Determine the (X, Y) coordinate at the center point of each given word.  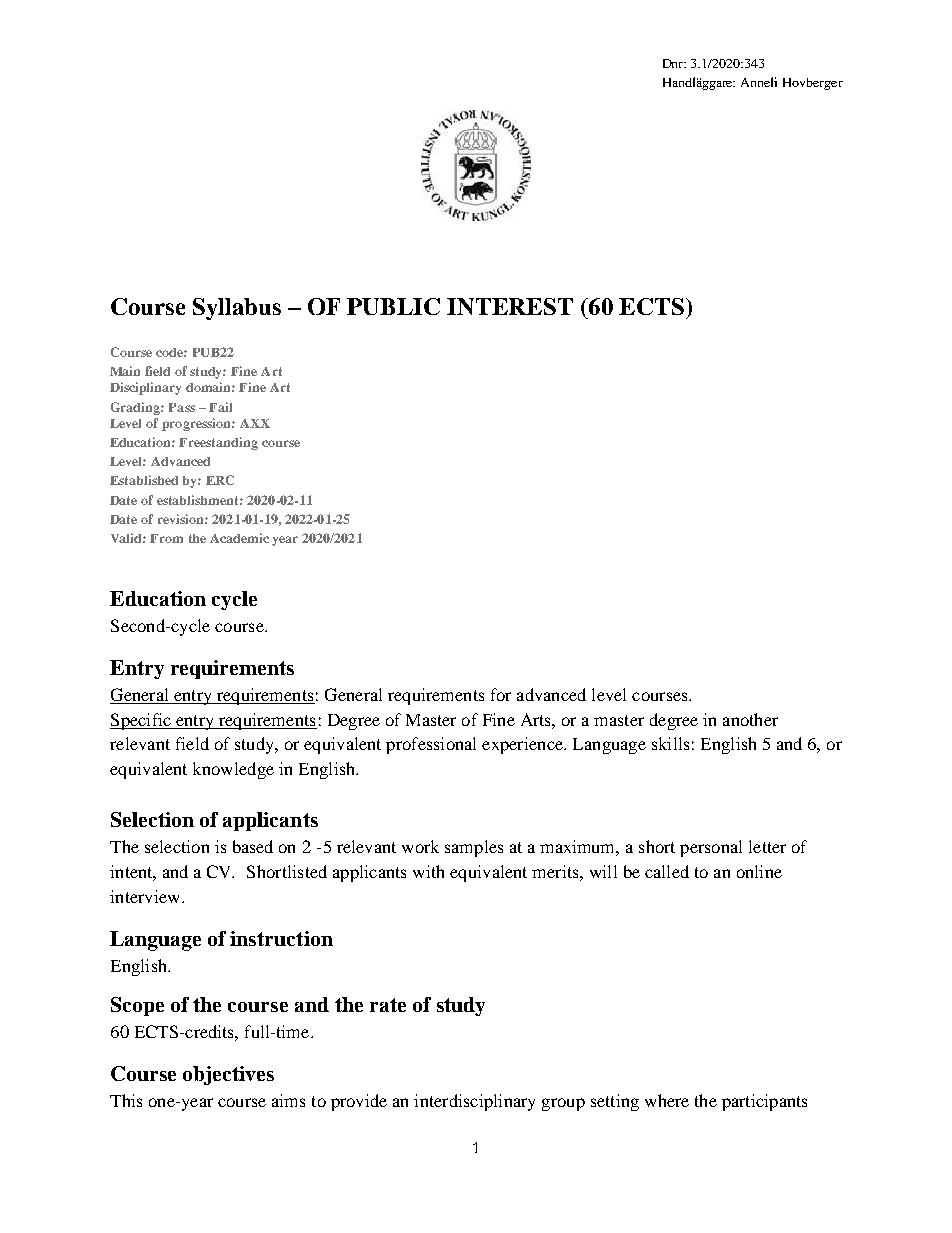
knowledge (233, 770)
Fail (220, 407)
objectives (228, 1075)
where (667, 1100)
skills (670, 743)
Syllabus (237, 309)
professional (431, 745)
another (750, 719)
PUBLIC (393, 306)
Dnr (674, 63)
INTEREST (510, 306)
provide (359, 1102)
